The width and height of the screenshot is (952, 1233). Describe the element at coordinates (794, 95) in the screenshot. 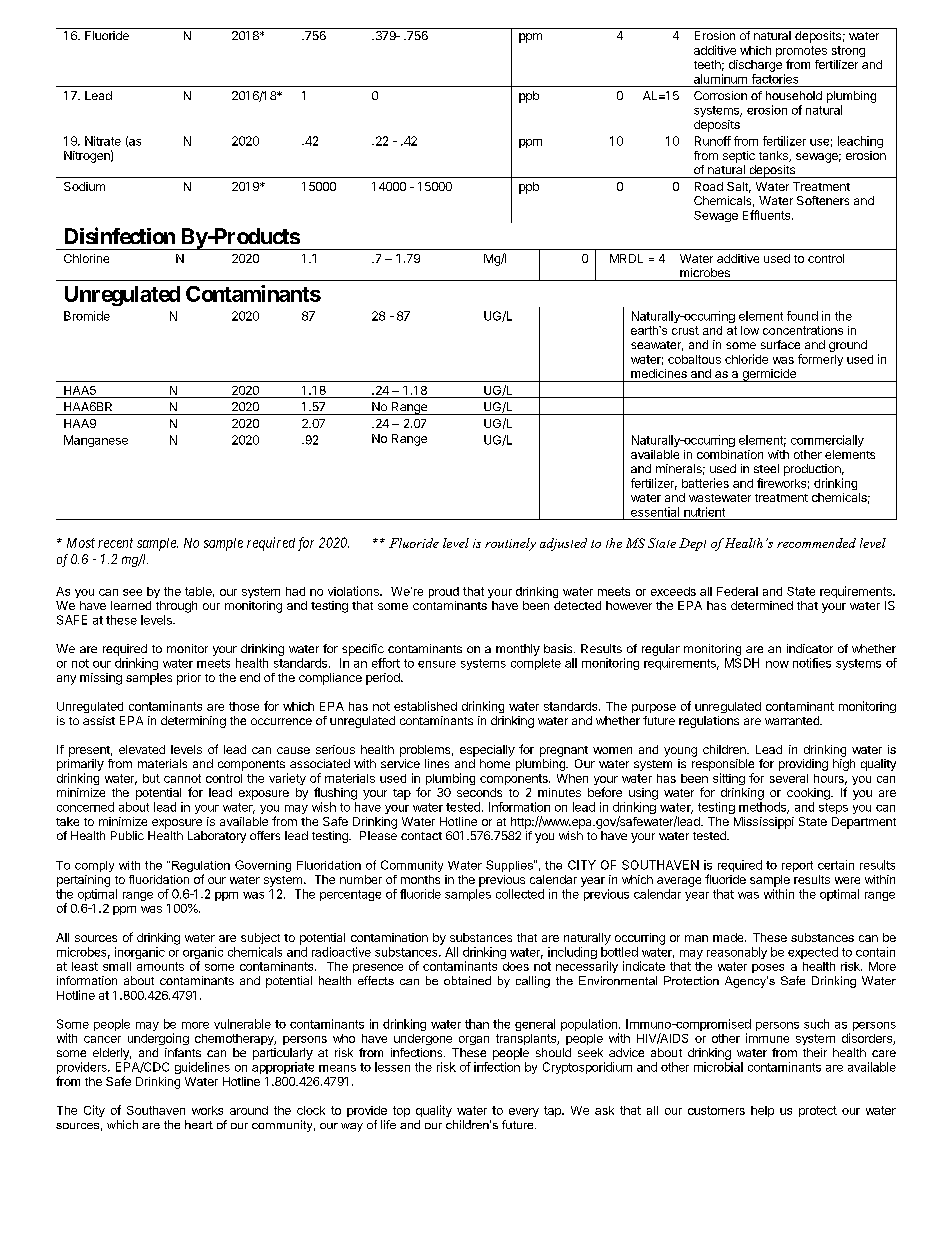

I see `household` at that location.
